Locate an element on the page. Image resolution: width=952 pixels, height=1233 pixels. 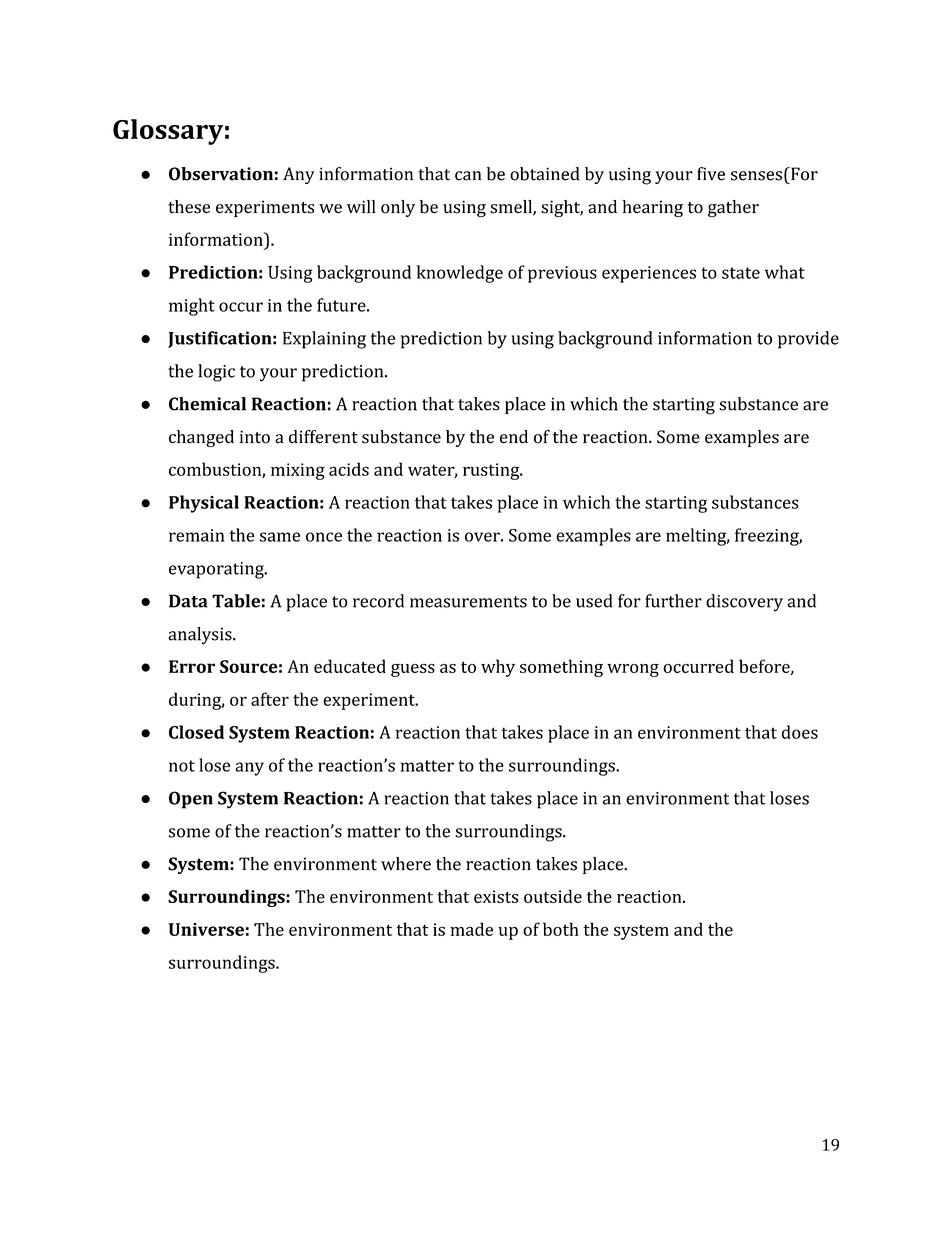
measurements is located at coordinates (468, 602).
